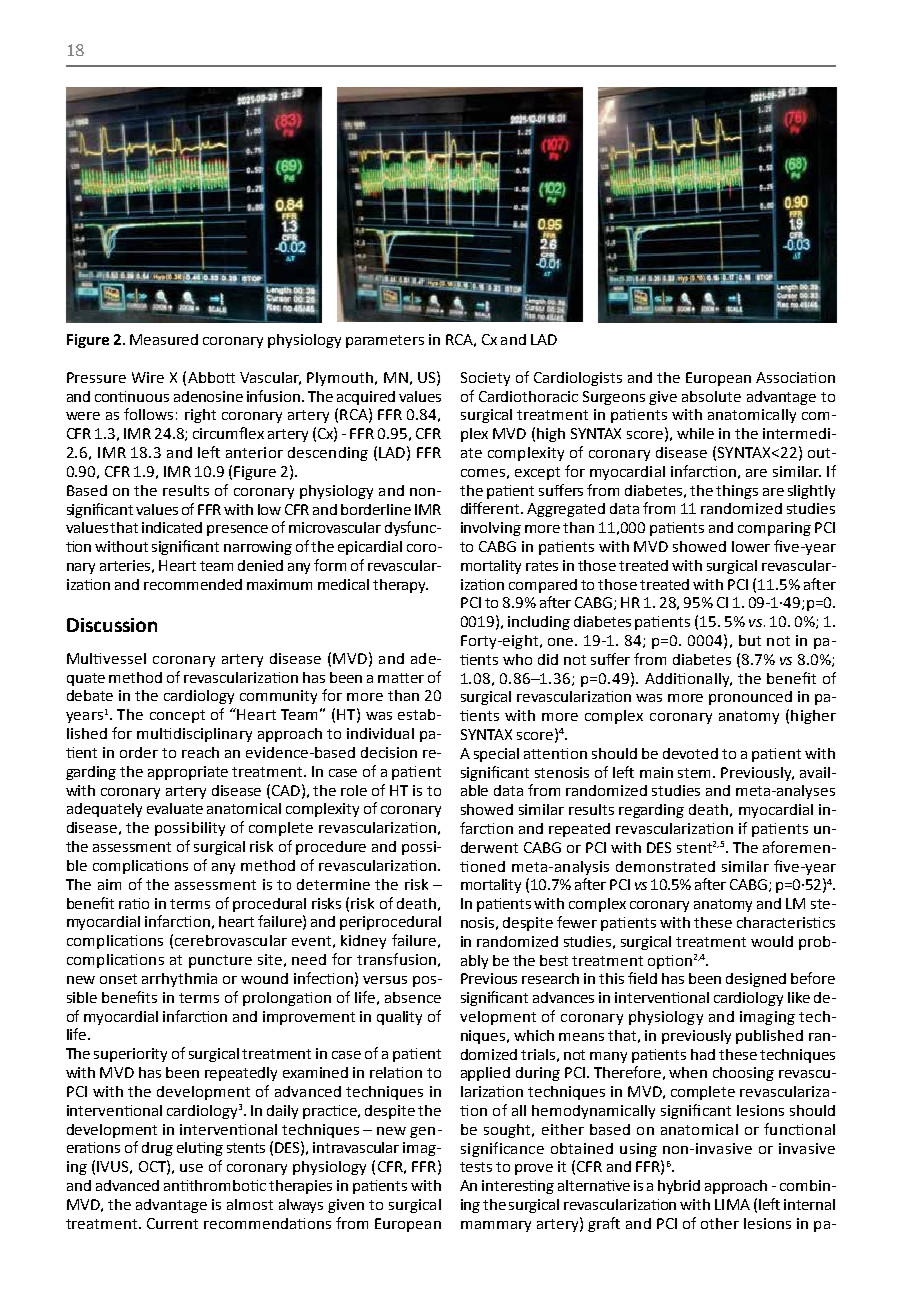 Image resolution: width=924 pixels, height=1308 pixels. What do you see at coordinates (485, 379) in the document?
I see `Society` at bounding box center [485, 379].
